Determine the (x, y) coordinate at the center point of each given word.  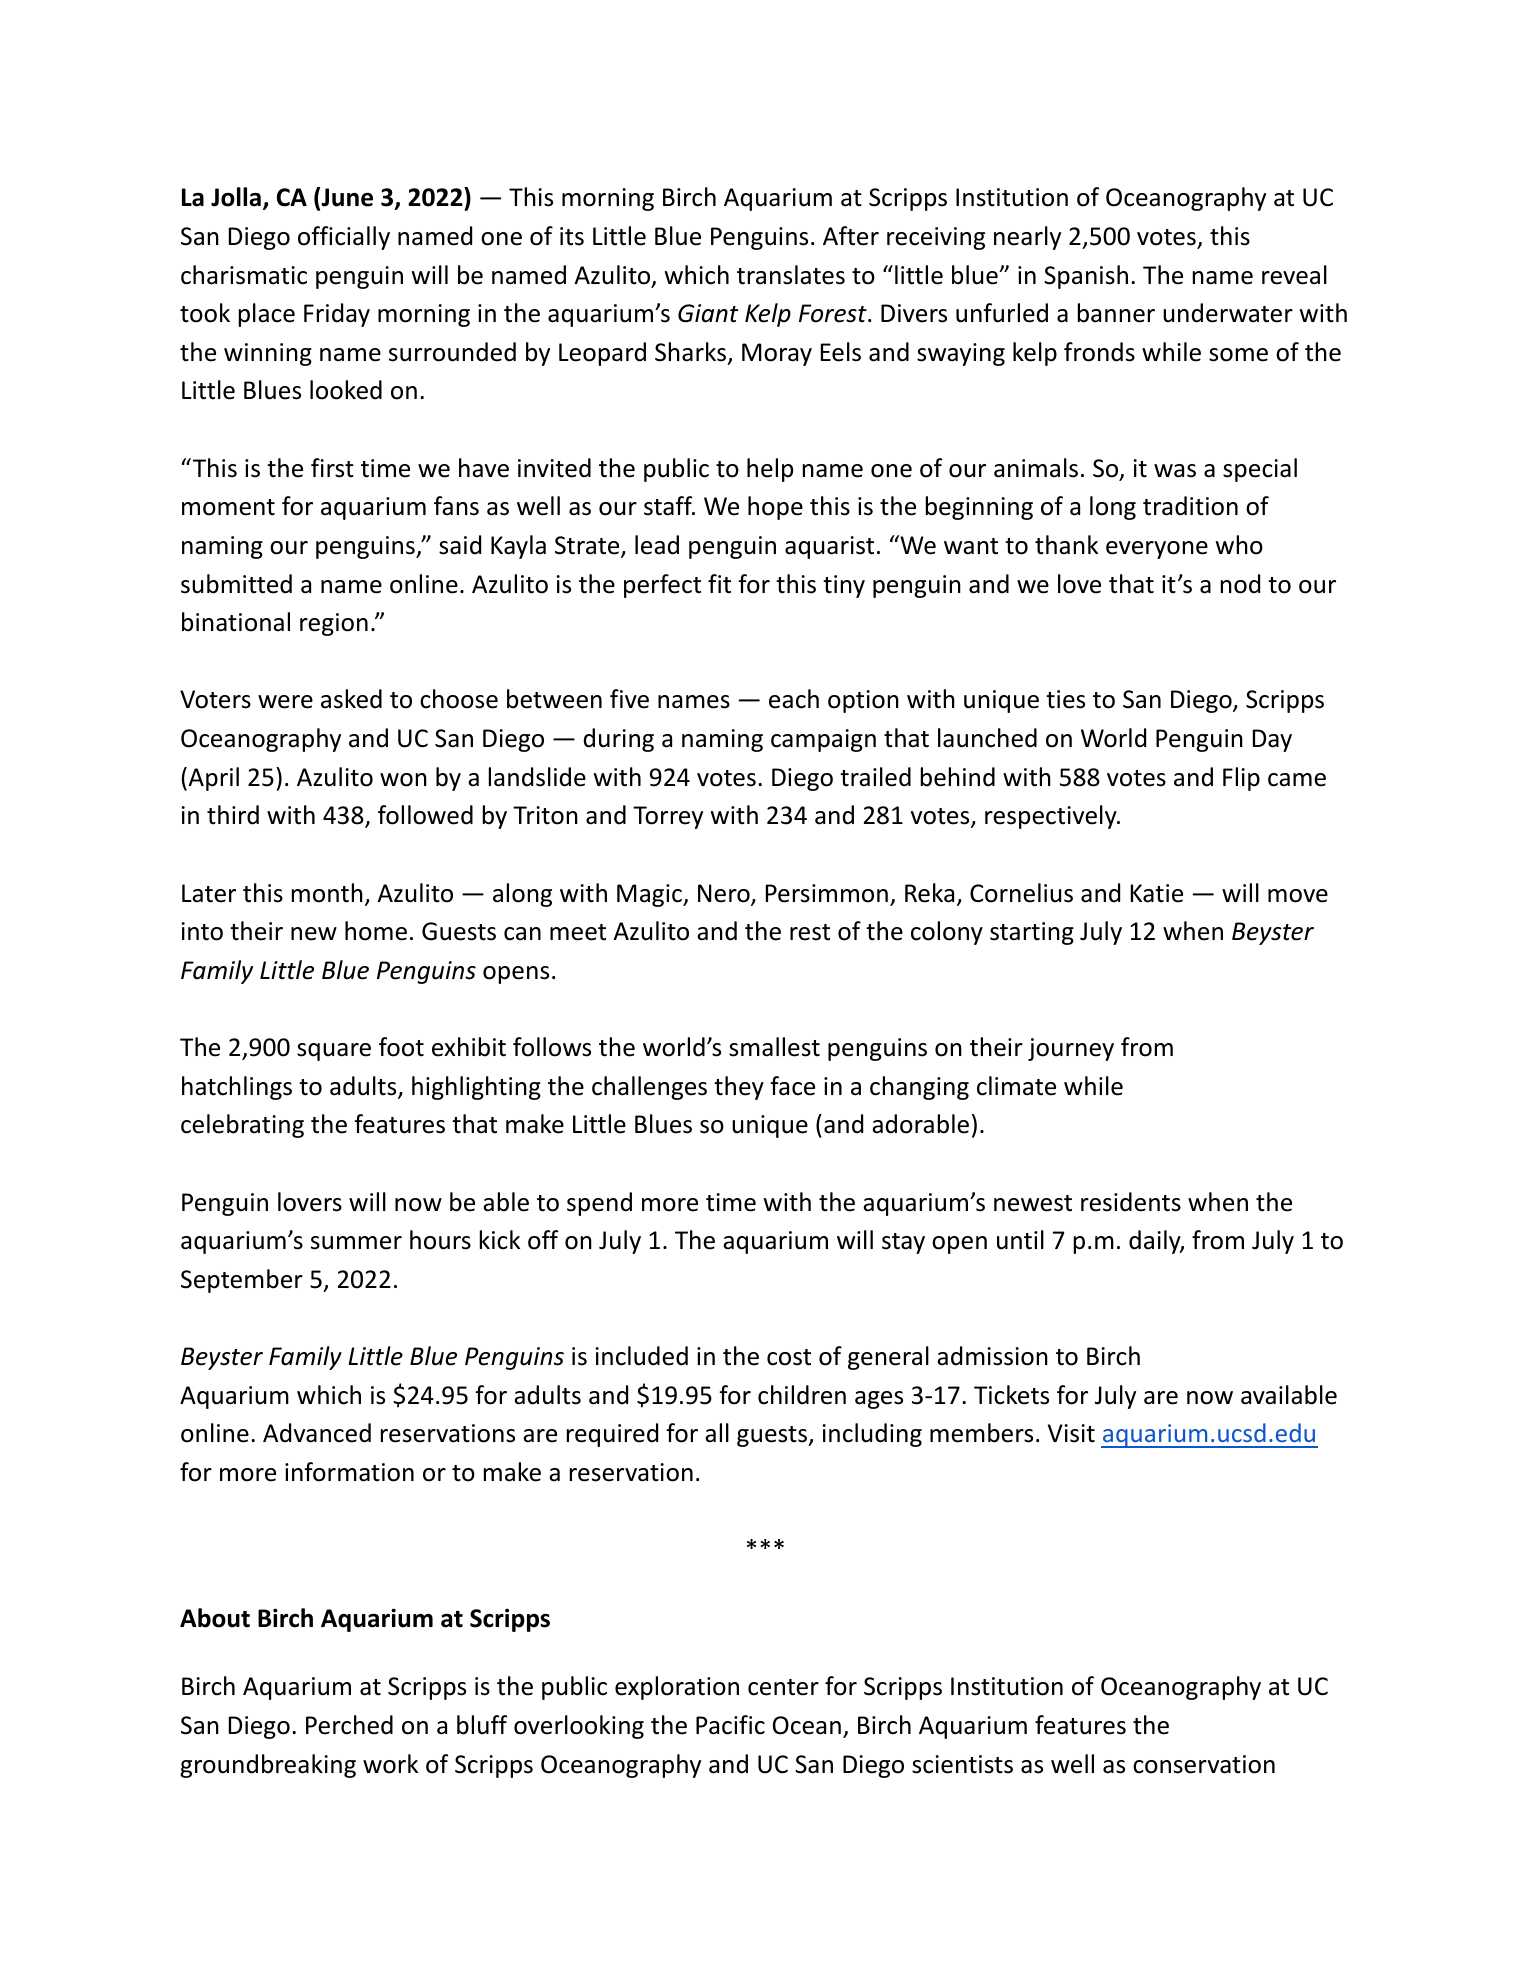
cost (789, 1357)
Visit (1071, 1433)
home (376, 931)
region (334, 624)
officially (344, 238)
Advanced (317, 1433)
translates (791, 275)
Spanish (1086, 277)
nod (1240, 584)
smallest (774, 1047)
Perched (349, 1725)
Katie (1157, 893)
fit (719, 584)
